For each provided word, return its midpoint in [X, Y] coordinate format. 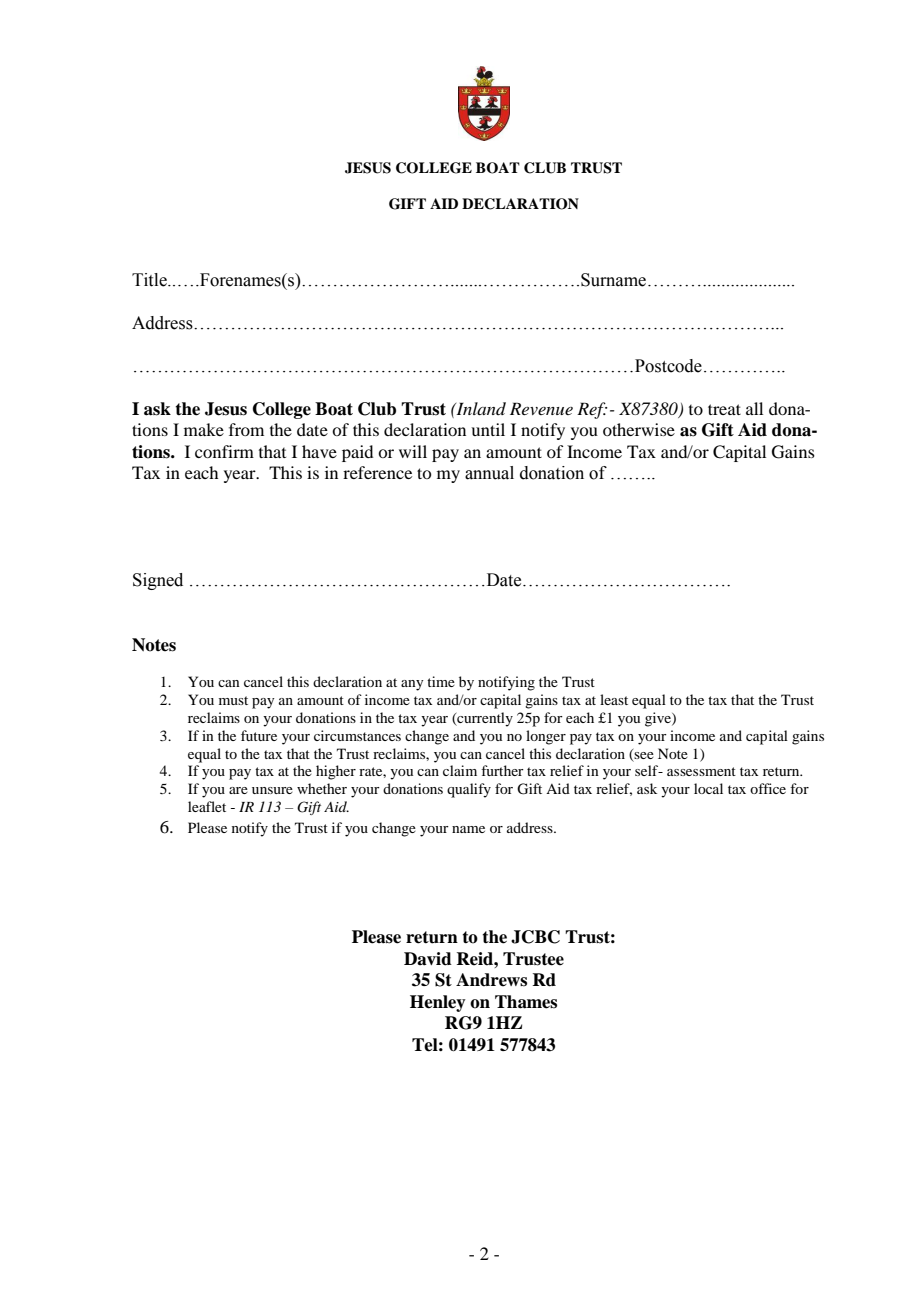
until [488, 429]
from [246, 429]
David [428, 959]
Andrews [491, 980]
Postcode [668, 366]
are [238, 790]
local [708, 788]
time [441, 681]
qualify [469, 790]
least [614, 699]
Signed [158, 581]
